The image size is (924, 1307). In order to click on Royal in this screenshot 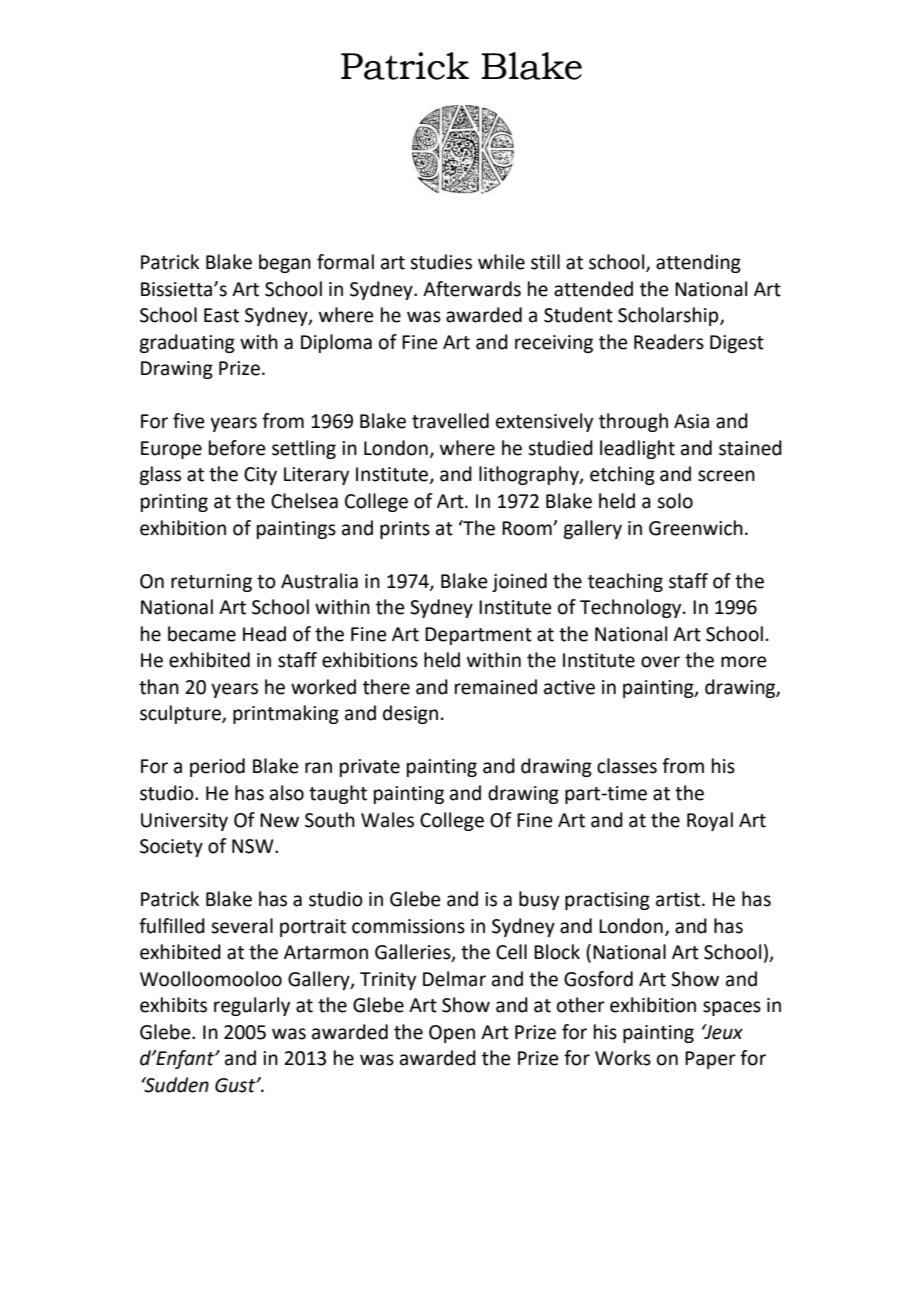, I will do `click(710, 821)`.
